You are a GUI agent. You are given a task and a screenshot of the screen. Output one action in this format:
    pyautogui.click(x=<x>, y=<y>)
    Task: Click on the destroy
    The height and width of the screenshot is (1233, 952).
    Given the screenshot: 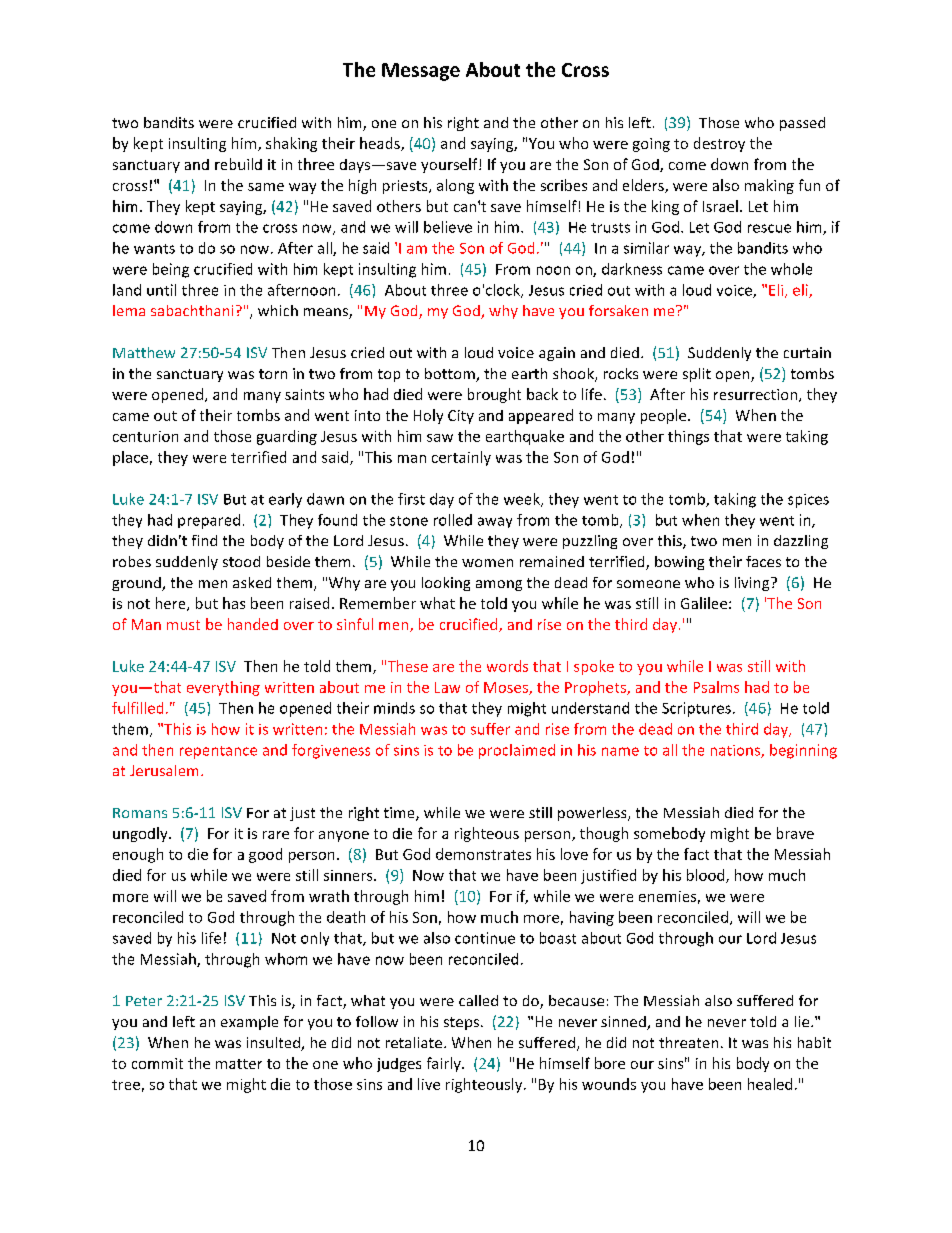 What is the action you would take?
    pyautogui.click(x=719, y=144)
